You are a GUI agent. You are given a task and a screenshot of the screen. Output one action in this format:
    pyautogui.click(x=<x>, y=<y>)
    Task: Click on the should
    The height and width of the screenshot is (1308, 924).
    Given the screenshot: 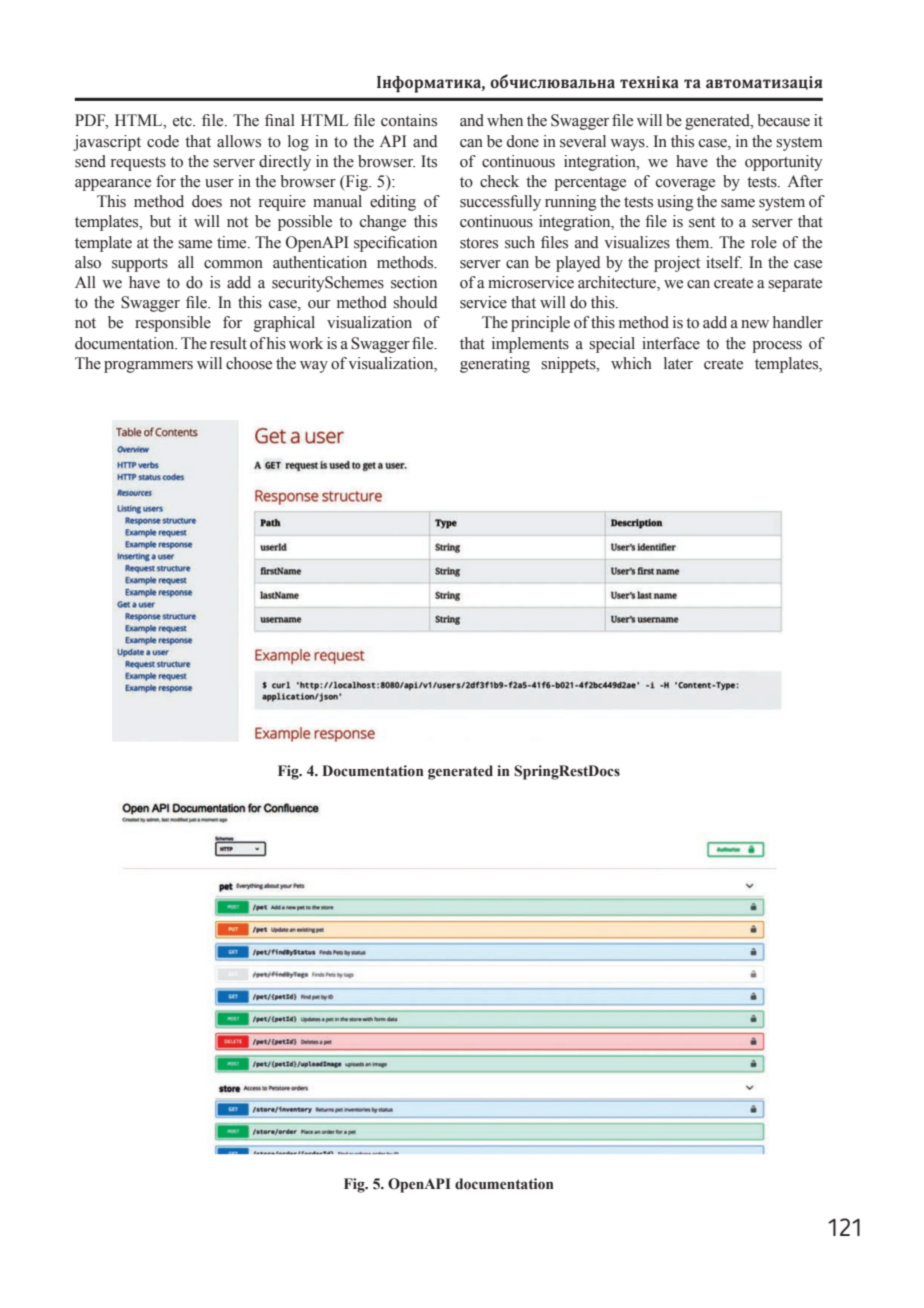 What is the action you would take?
    pyautogui.click(x=415, y=302)
